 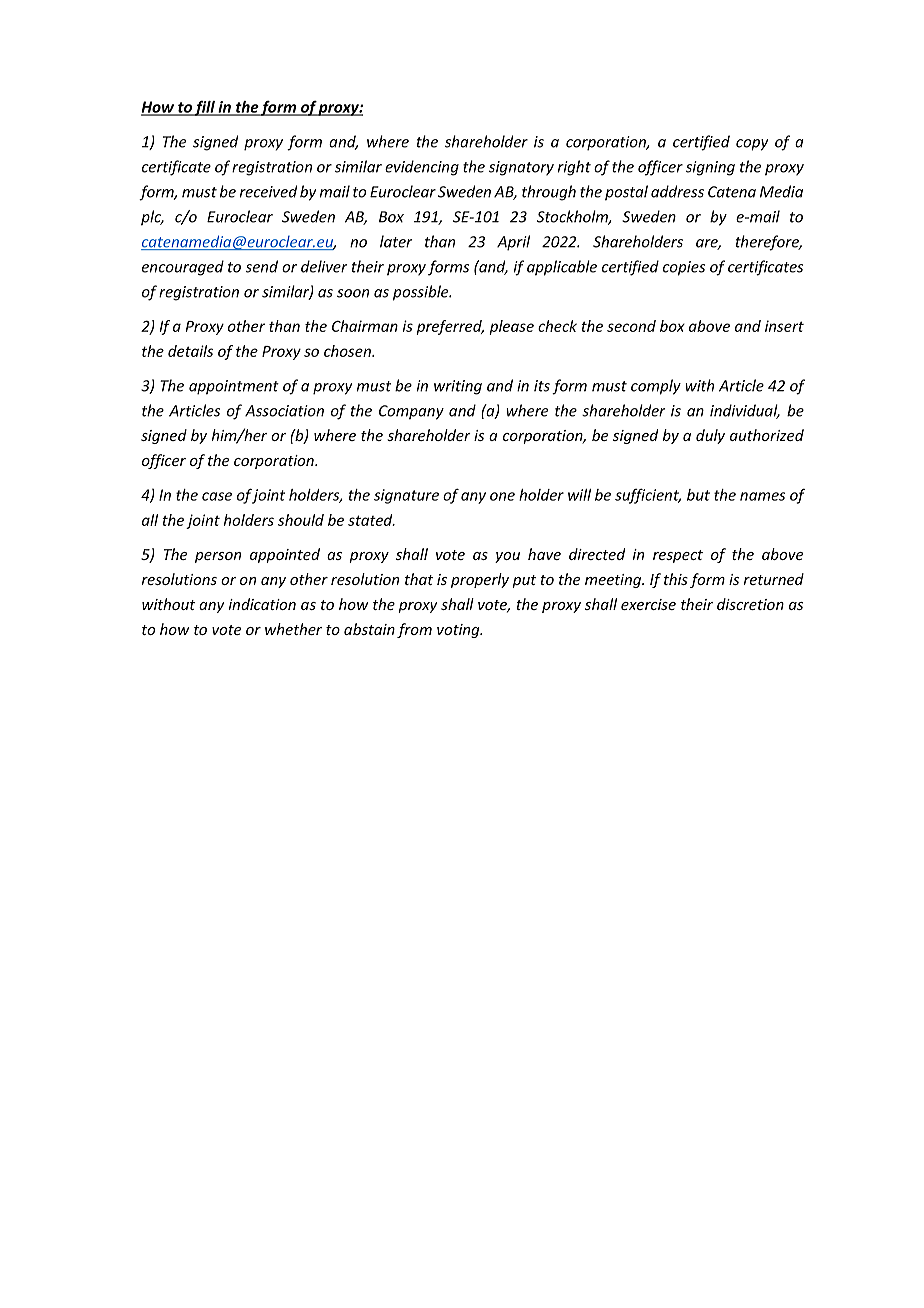 I want to click on case, so click(x=217, y=496).
